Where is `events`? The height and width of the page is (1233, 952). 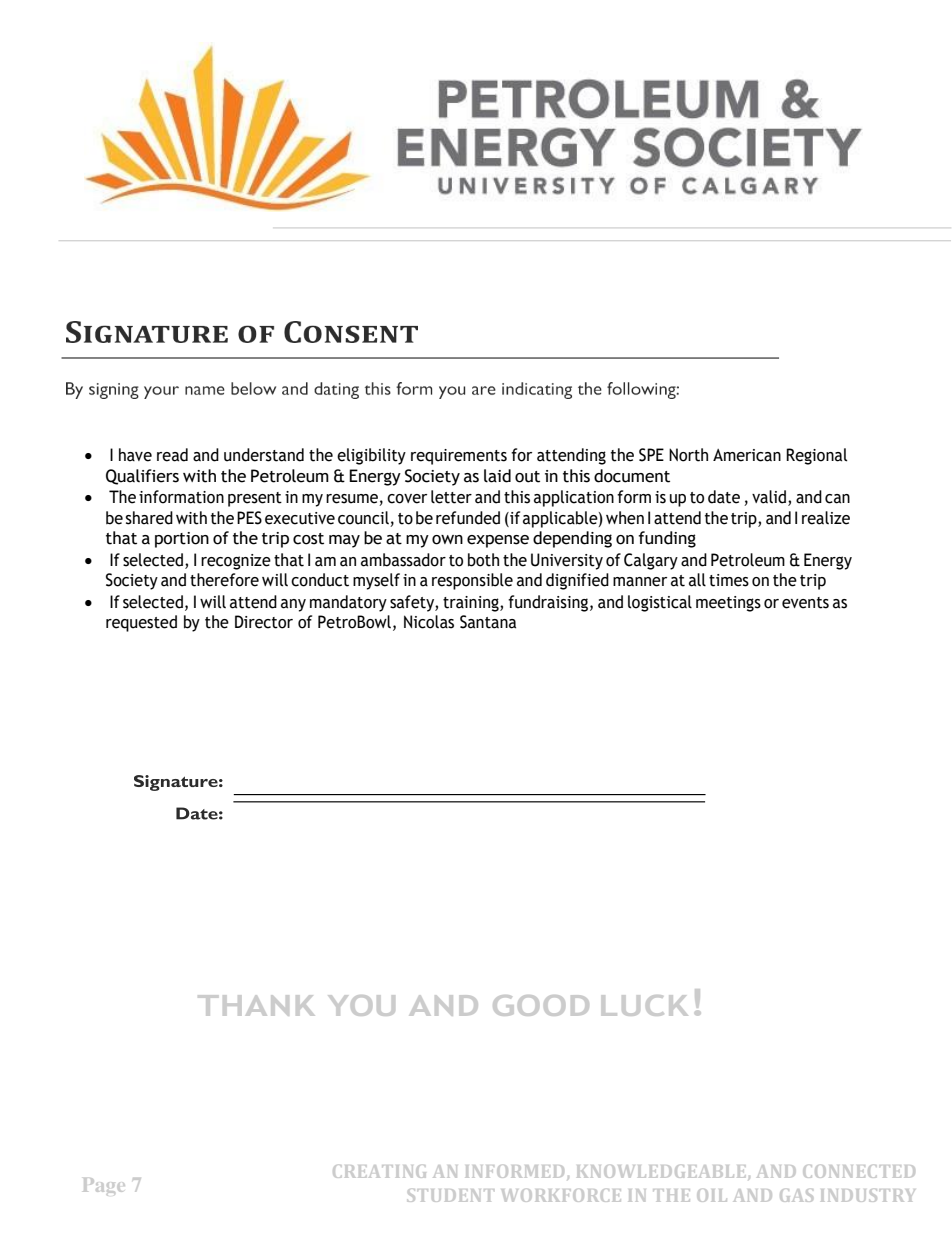
events is located at coordinates (805, 603).
